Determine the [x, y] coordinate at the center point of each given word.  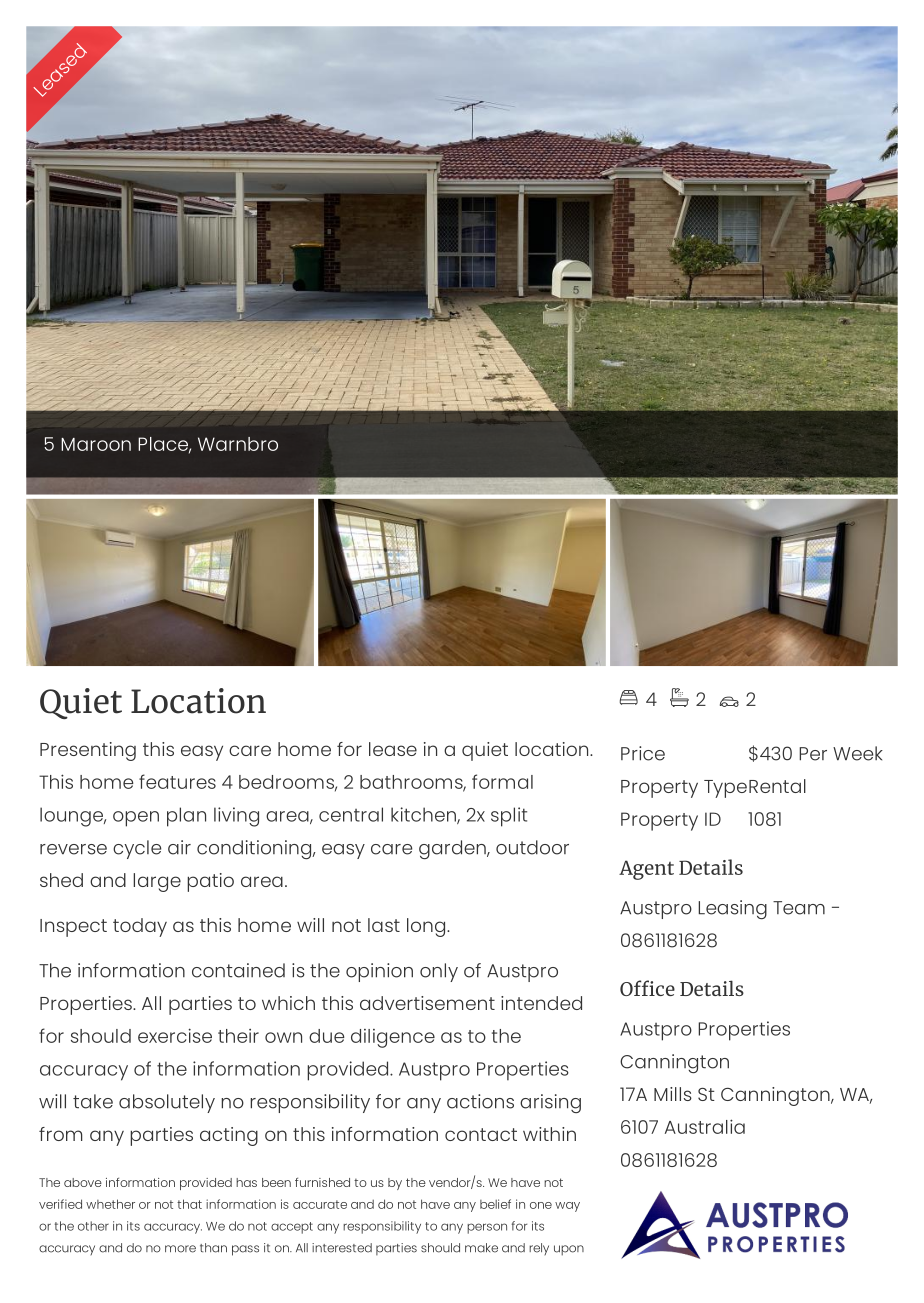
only [439, 972]
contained [238, 970]
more [180, 1249]
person [487, 1228]
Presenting [88, 751]
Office [647, 988]
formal [502, 781]
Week [858, 753]
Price [643, 753]
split [509, 817]
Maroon [96, 444]
